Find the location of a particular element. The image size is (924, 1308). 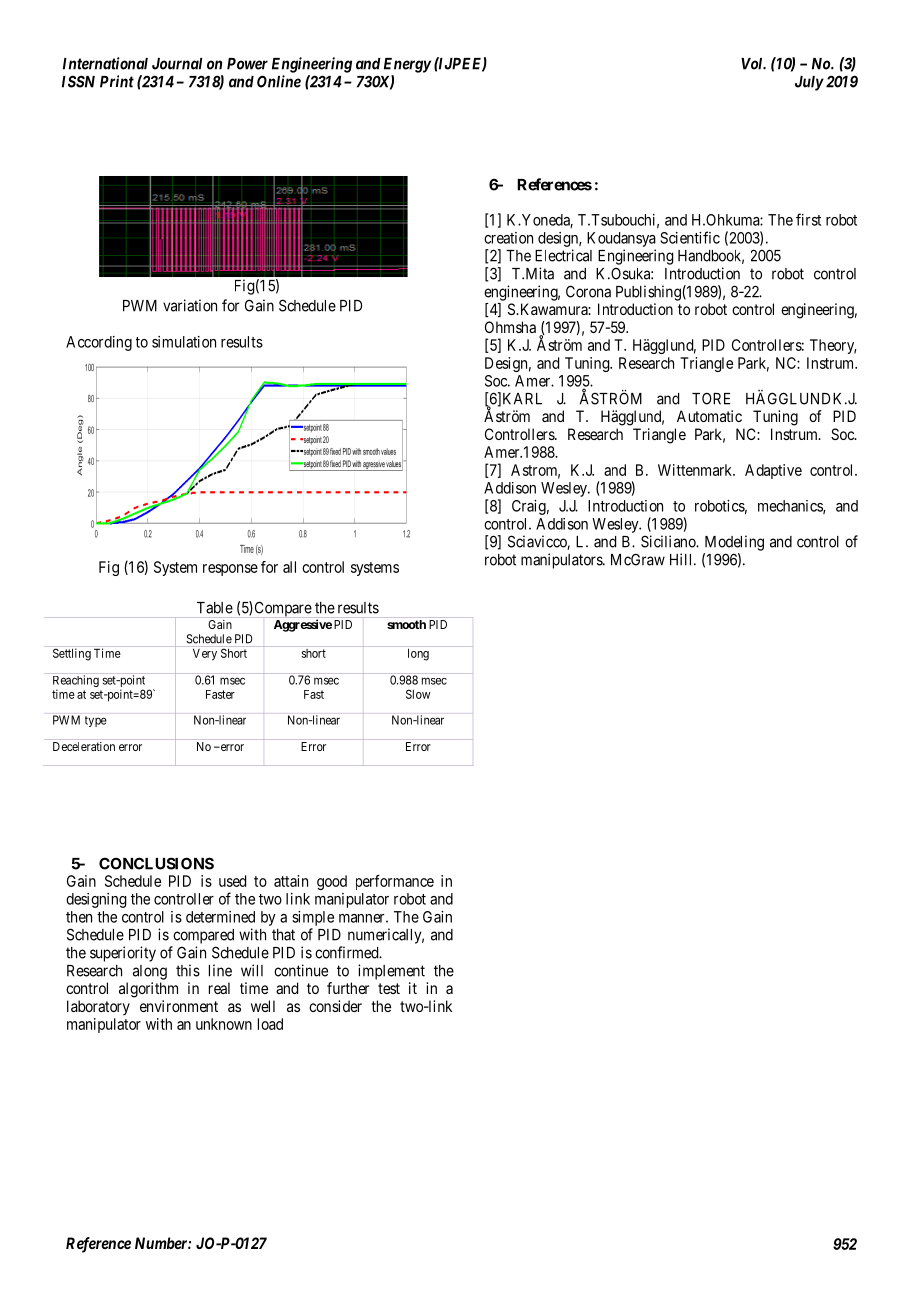

implement is located at coordinates (391, 972).
